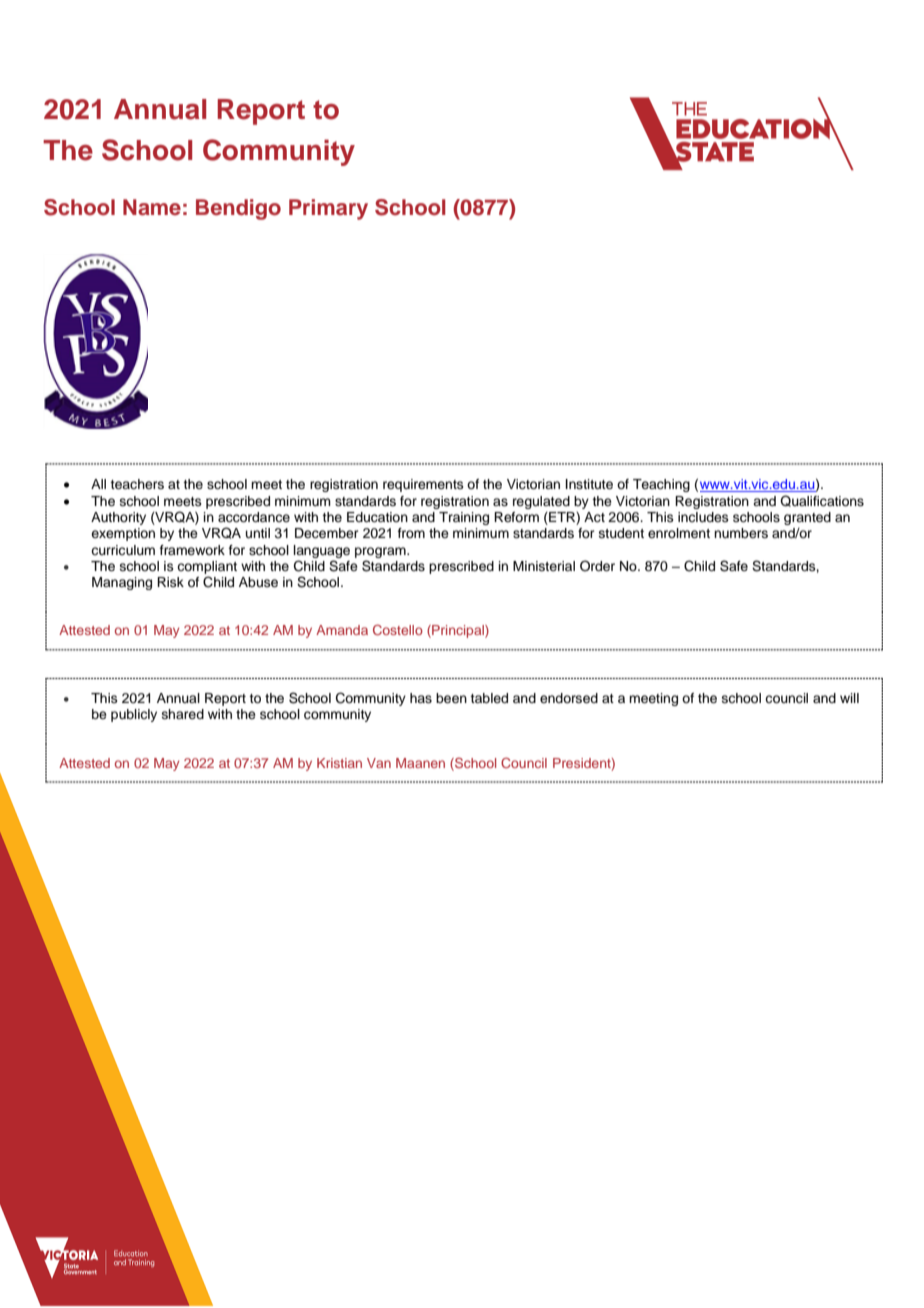  Describe the element at coordinates (137, 484) in the image. I see `teachers` at that location.
